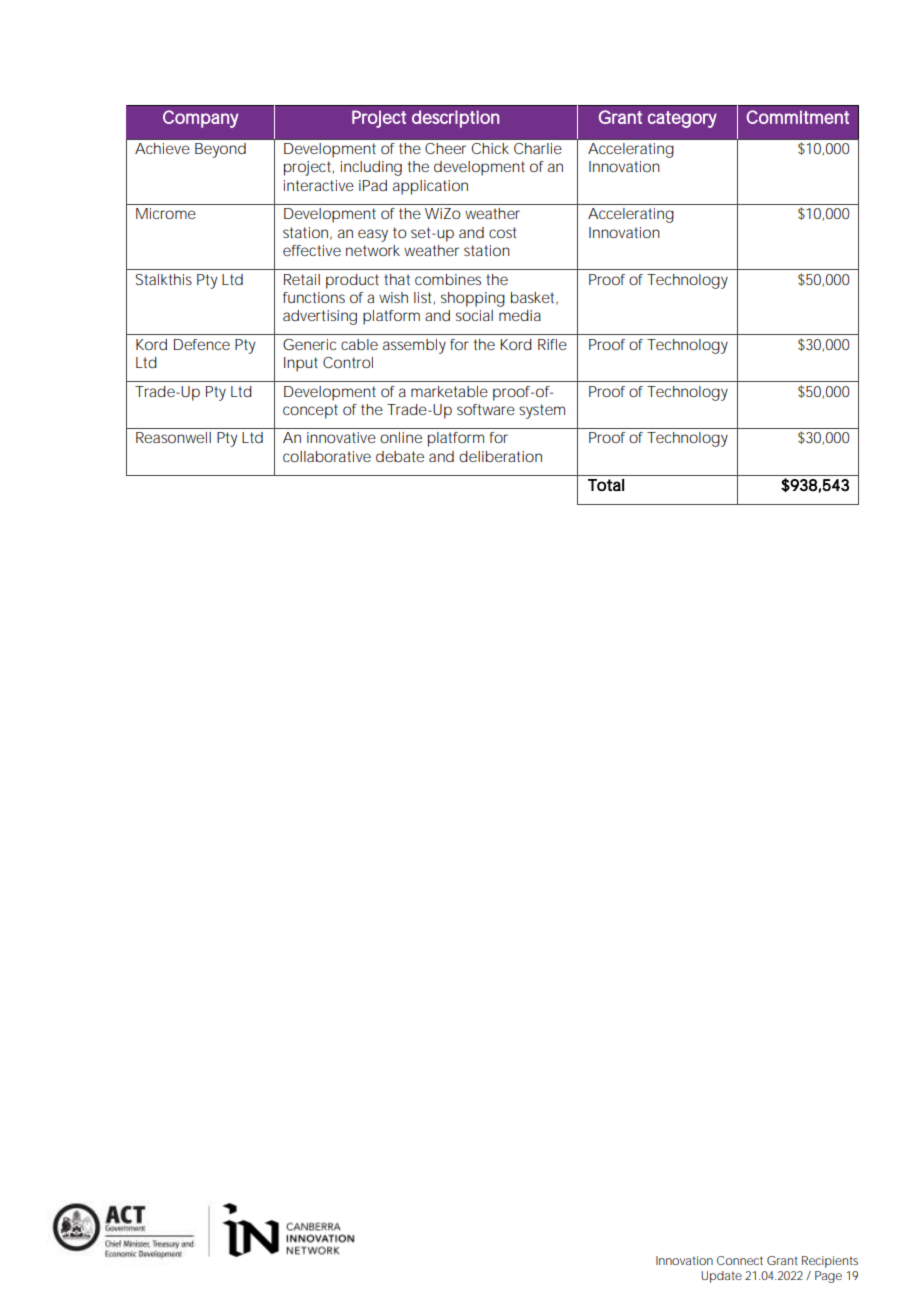  Describe the element at coordinates (202, 344) in the screenshot. I see `Defence` at that location.
